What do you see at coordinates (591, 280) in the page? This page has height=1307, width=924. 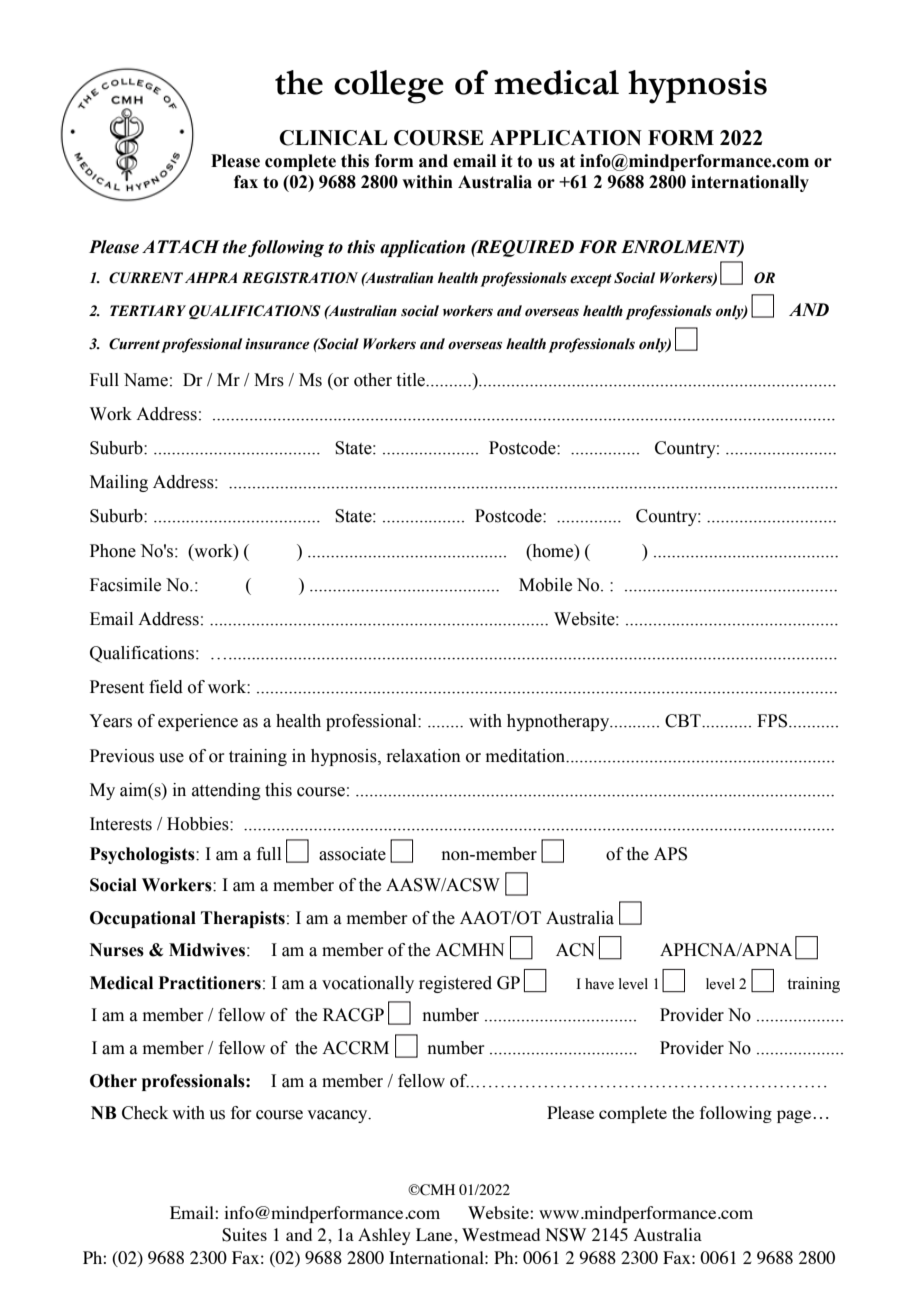 I see `except` at bounding box center [591, 280].
